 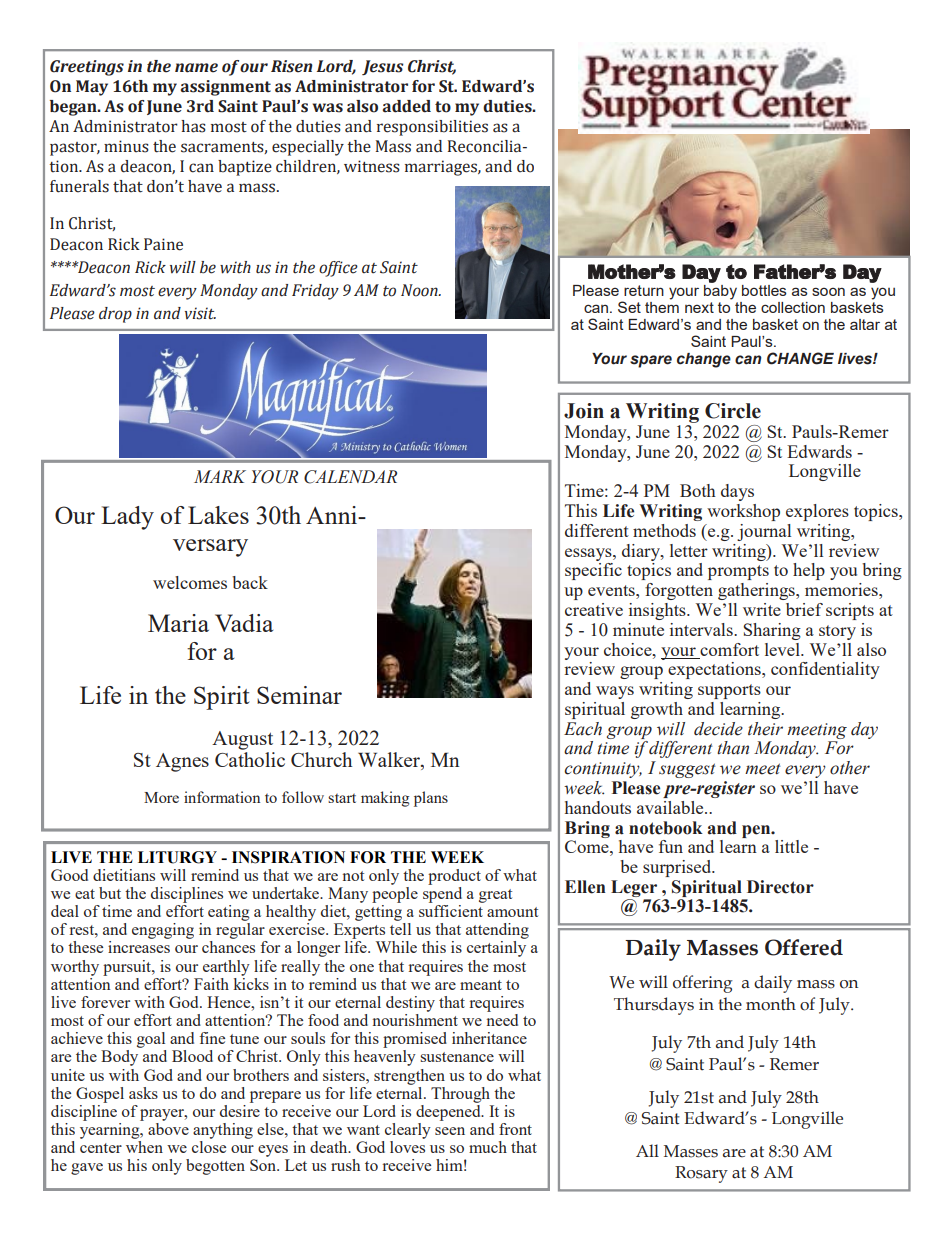 I want to click on Maria, so click(x=178, y=623).
